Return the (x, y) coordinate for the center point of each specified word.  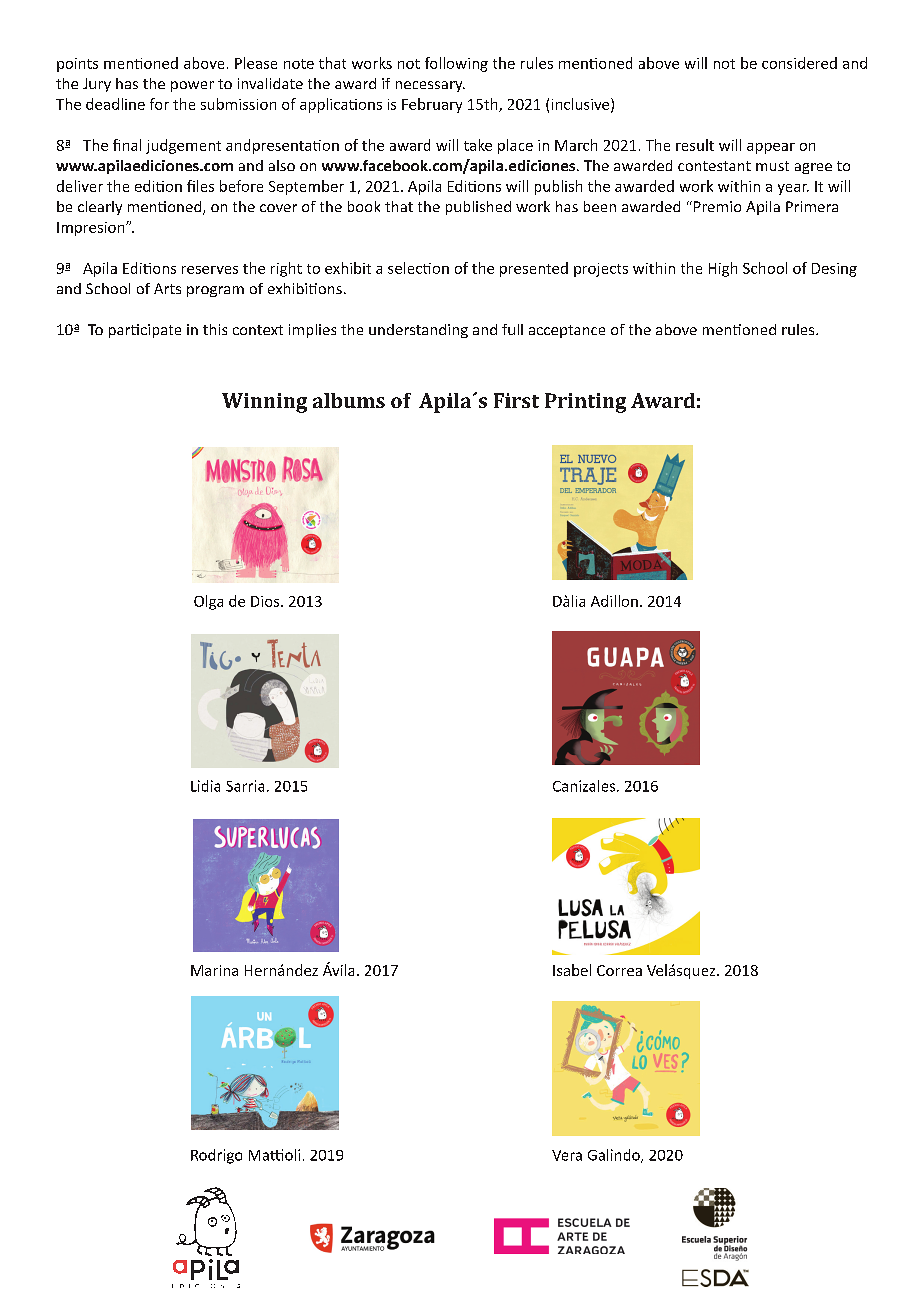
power (192, 86)
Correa (619, 970)
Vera (567, 1155)
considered (799, 63)
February (432, 105)
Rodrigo (216, 1156)
